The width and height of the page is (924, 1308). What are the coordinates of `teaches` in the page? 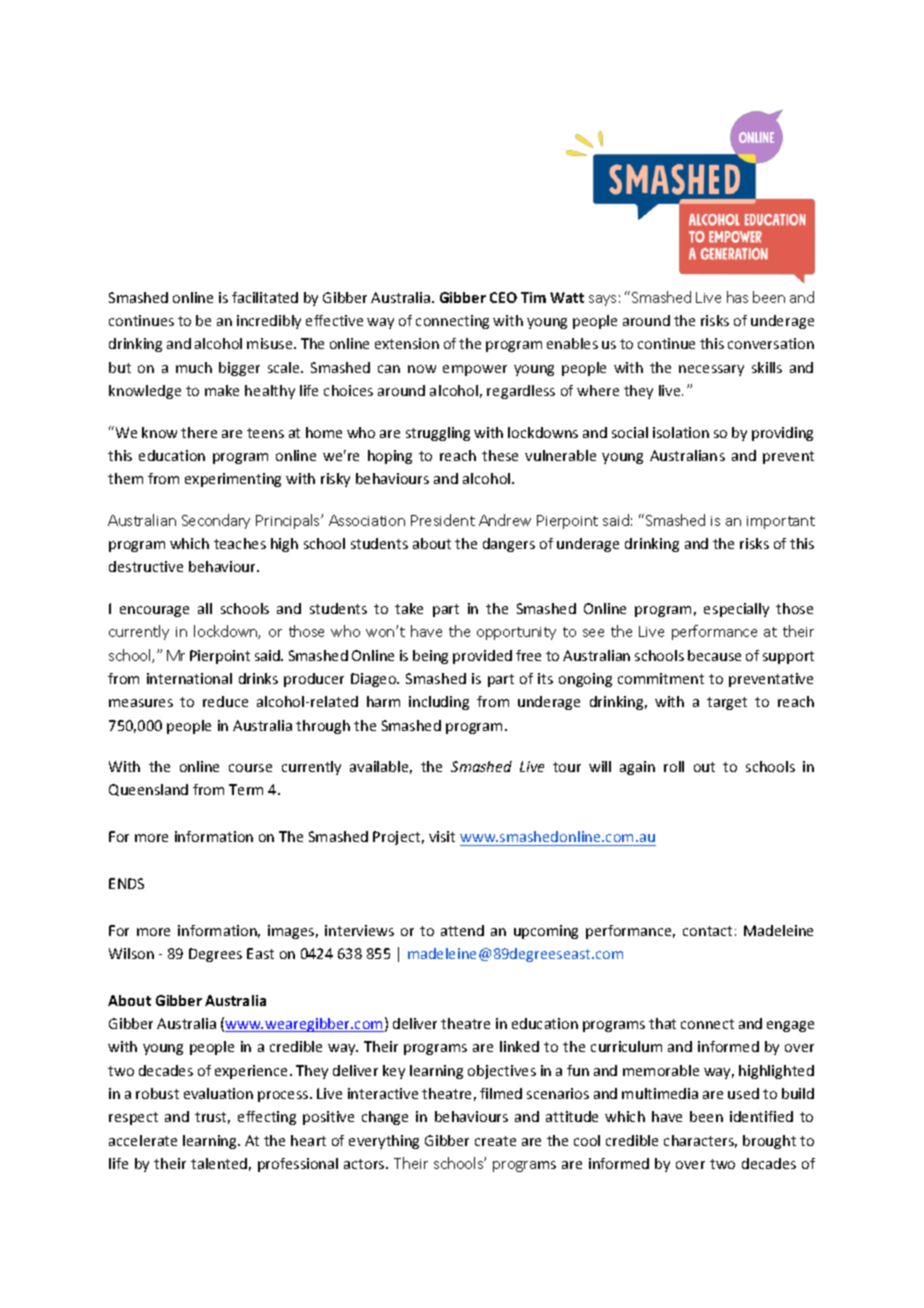 It's located at (240, 543).
